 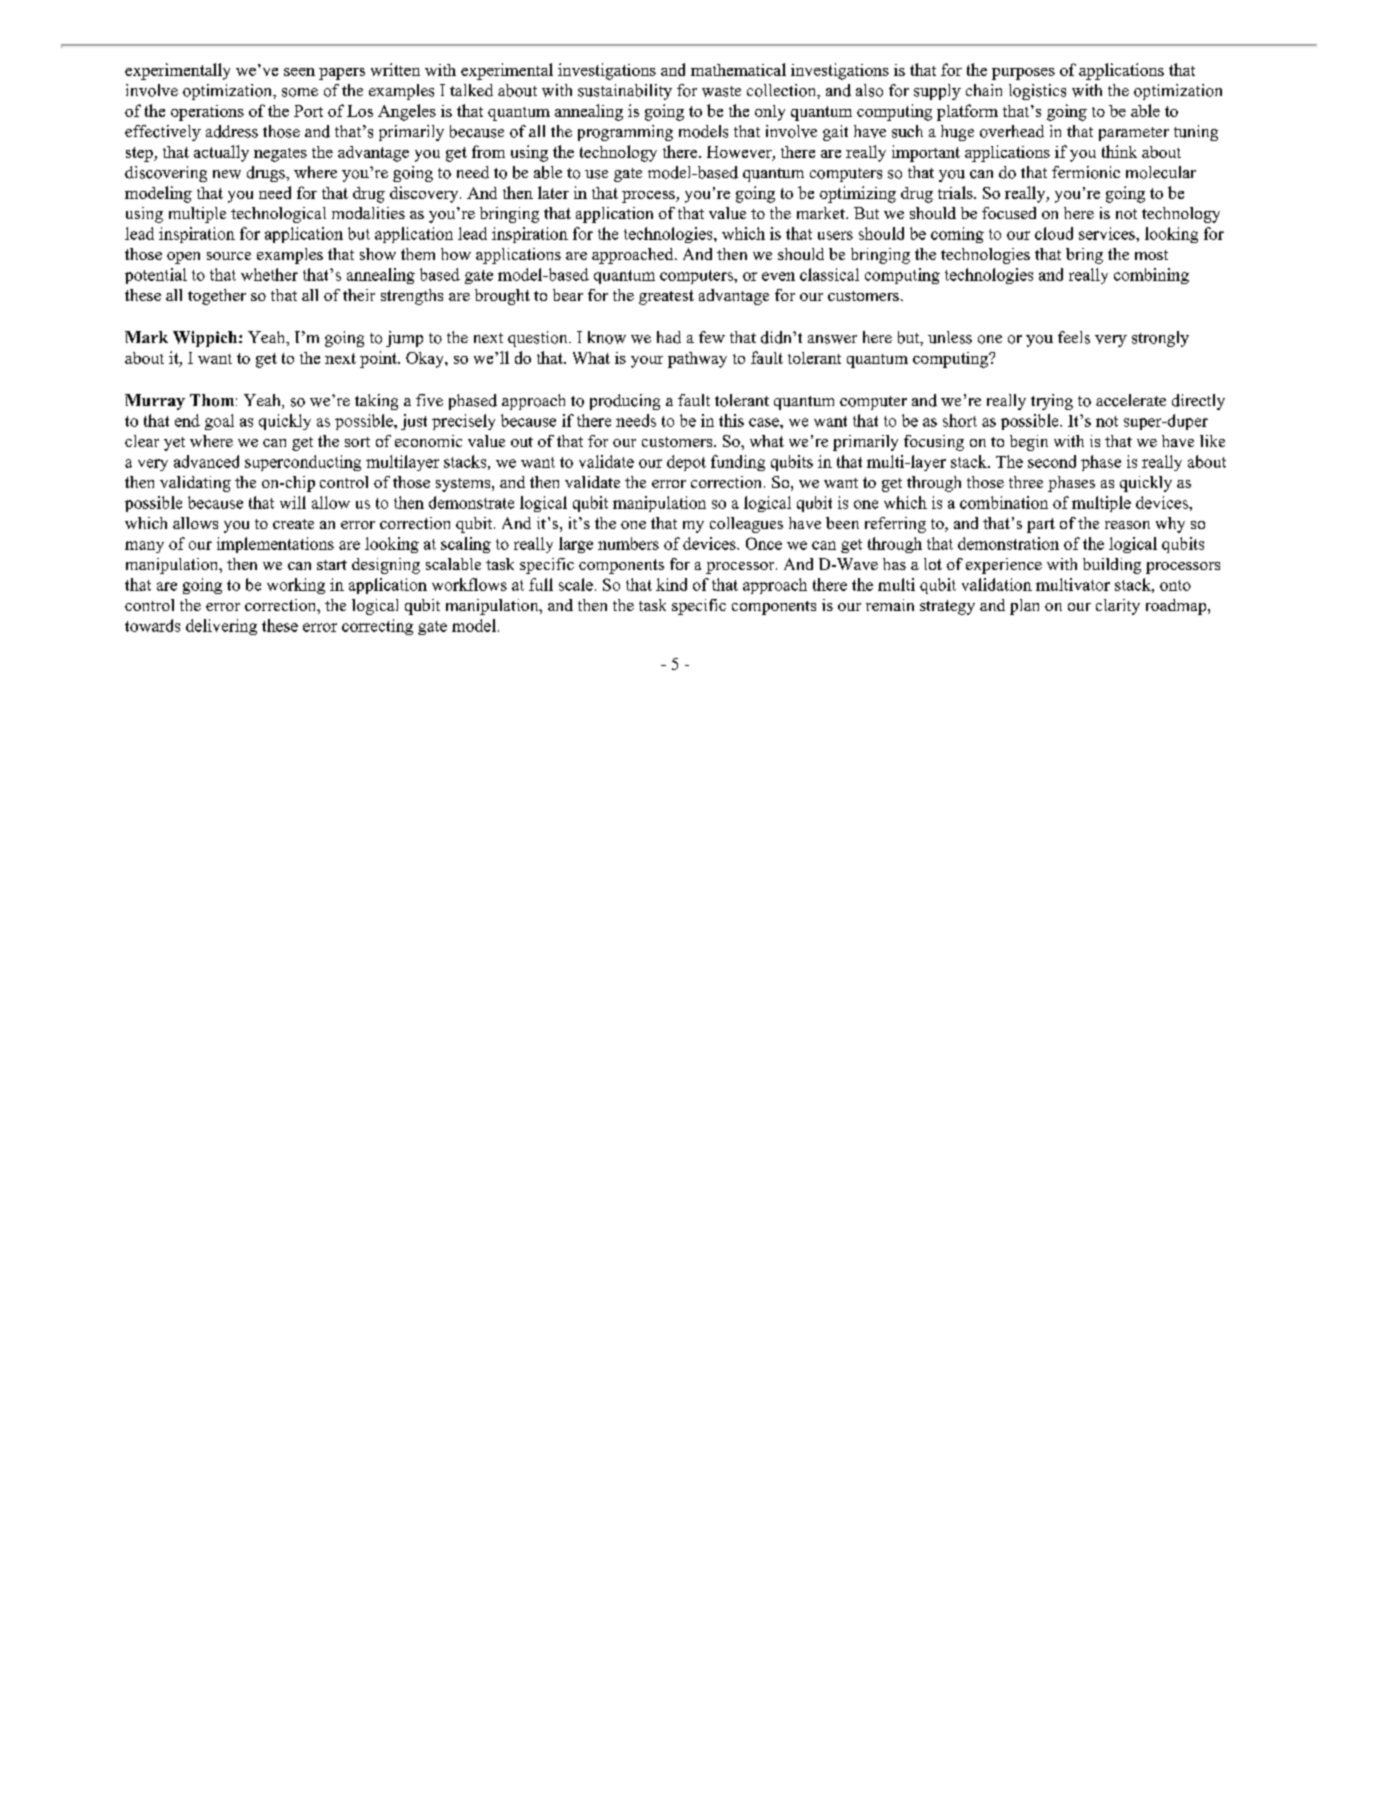 What do you see at coordinates (1108, 233) in the screenshot?
I see `services` at bounding box center [1108, 233].
